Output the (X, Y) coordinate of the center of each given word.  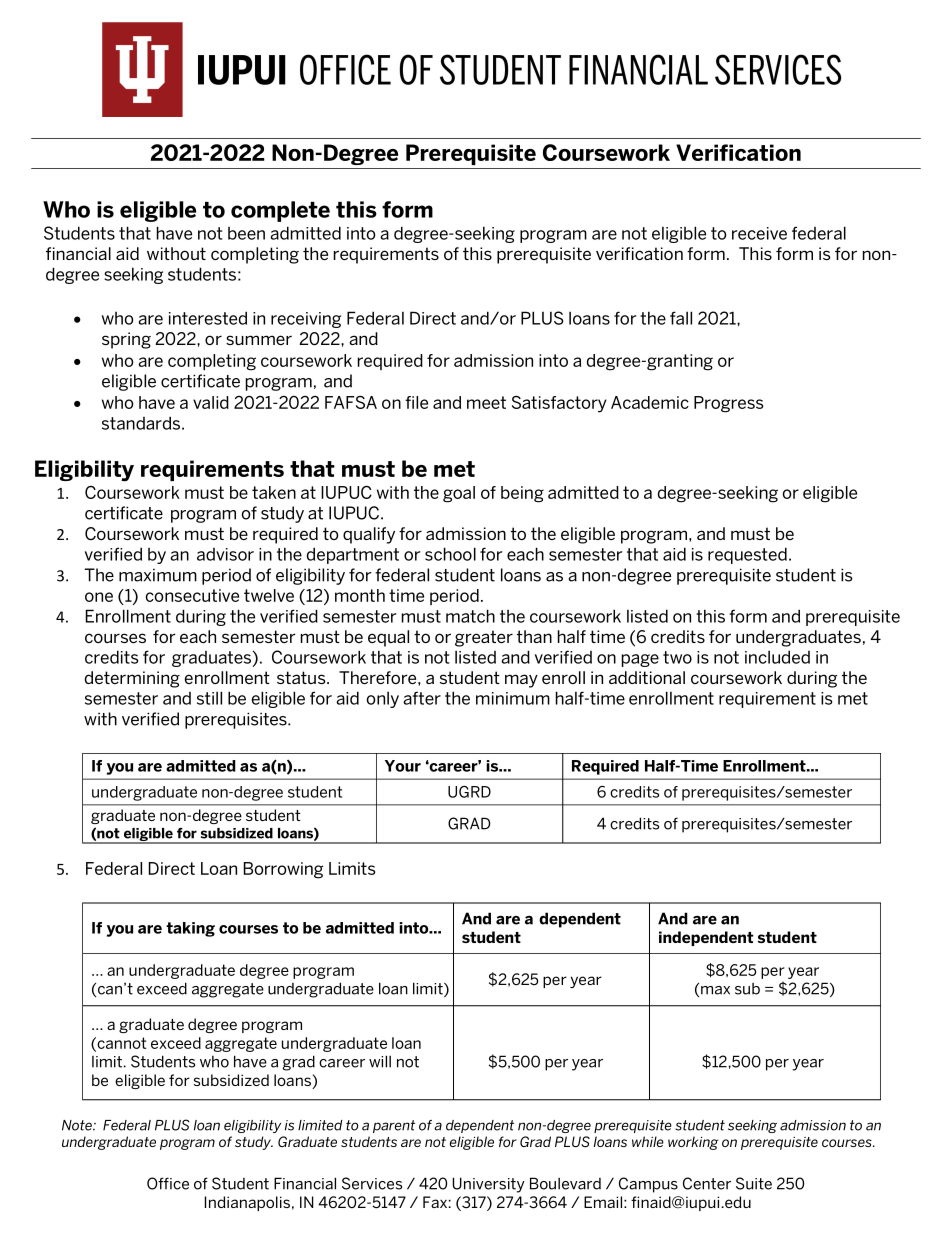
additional (647, 677)
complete (280, 211)
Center (707, 1183)
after (422, 698)
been (246, 233)
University (488, 1185)
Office (168, 1183)
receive (759, 233)
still (209, 698)
